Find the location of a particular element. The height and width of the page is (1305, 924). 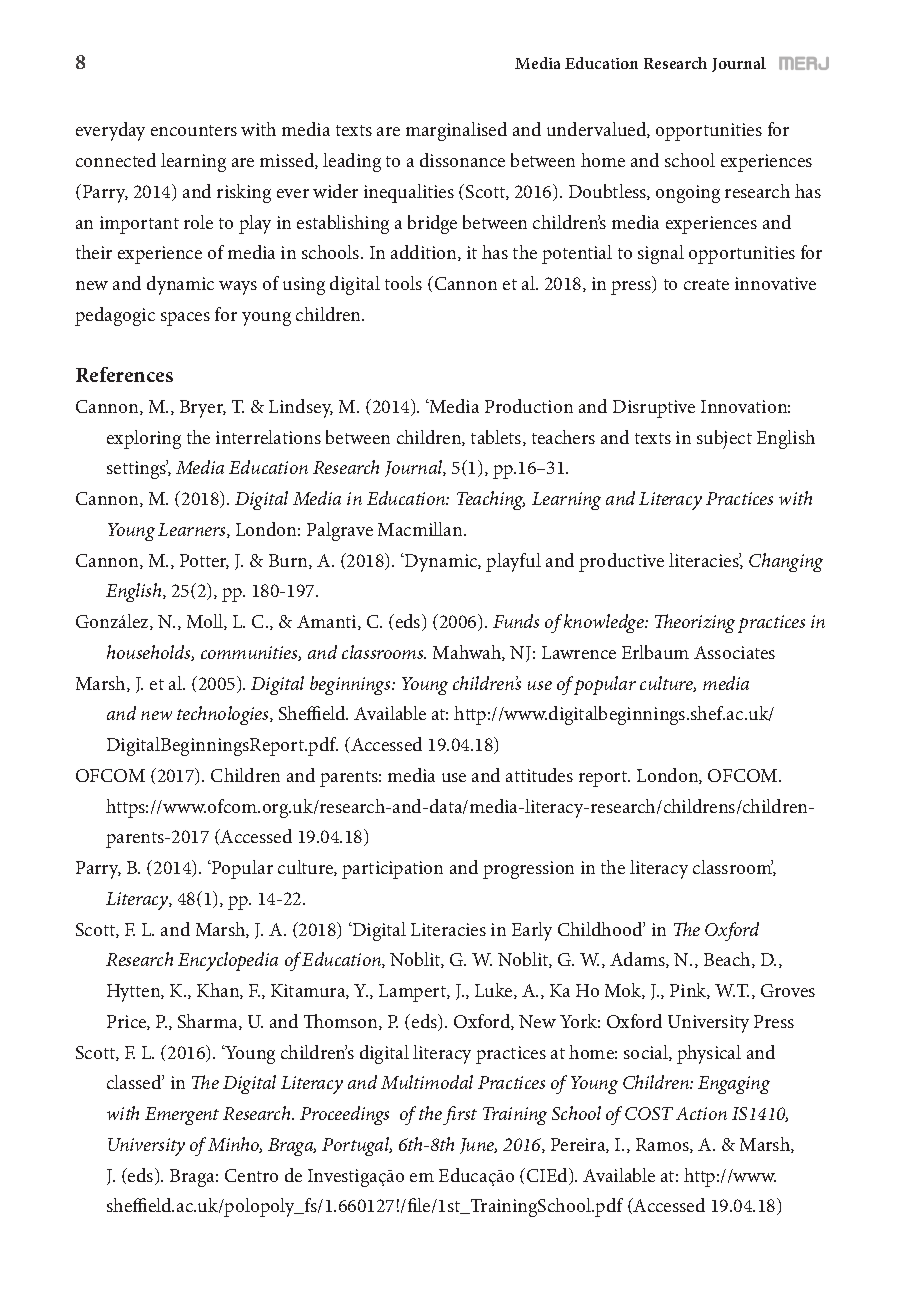

June is located at coordinates (478, 1146).
